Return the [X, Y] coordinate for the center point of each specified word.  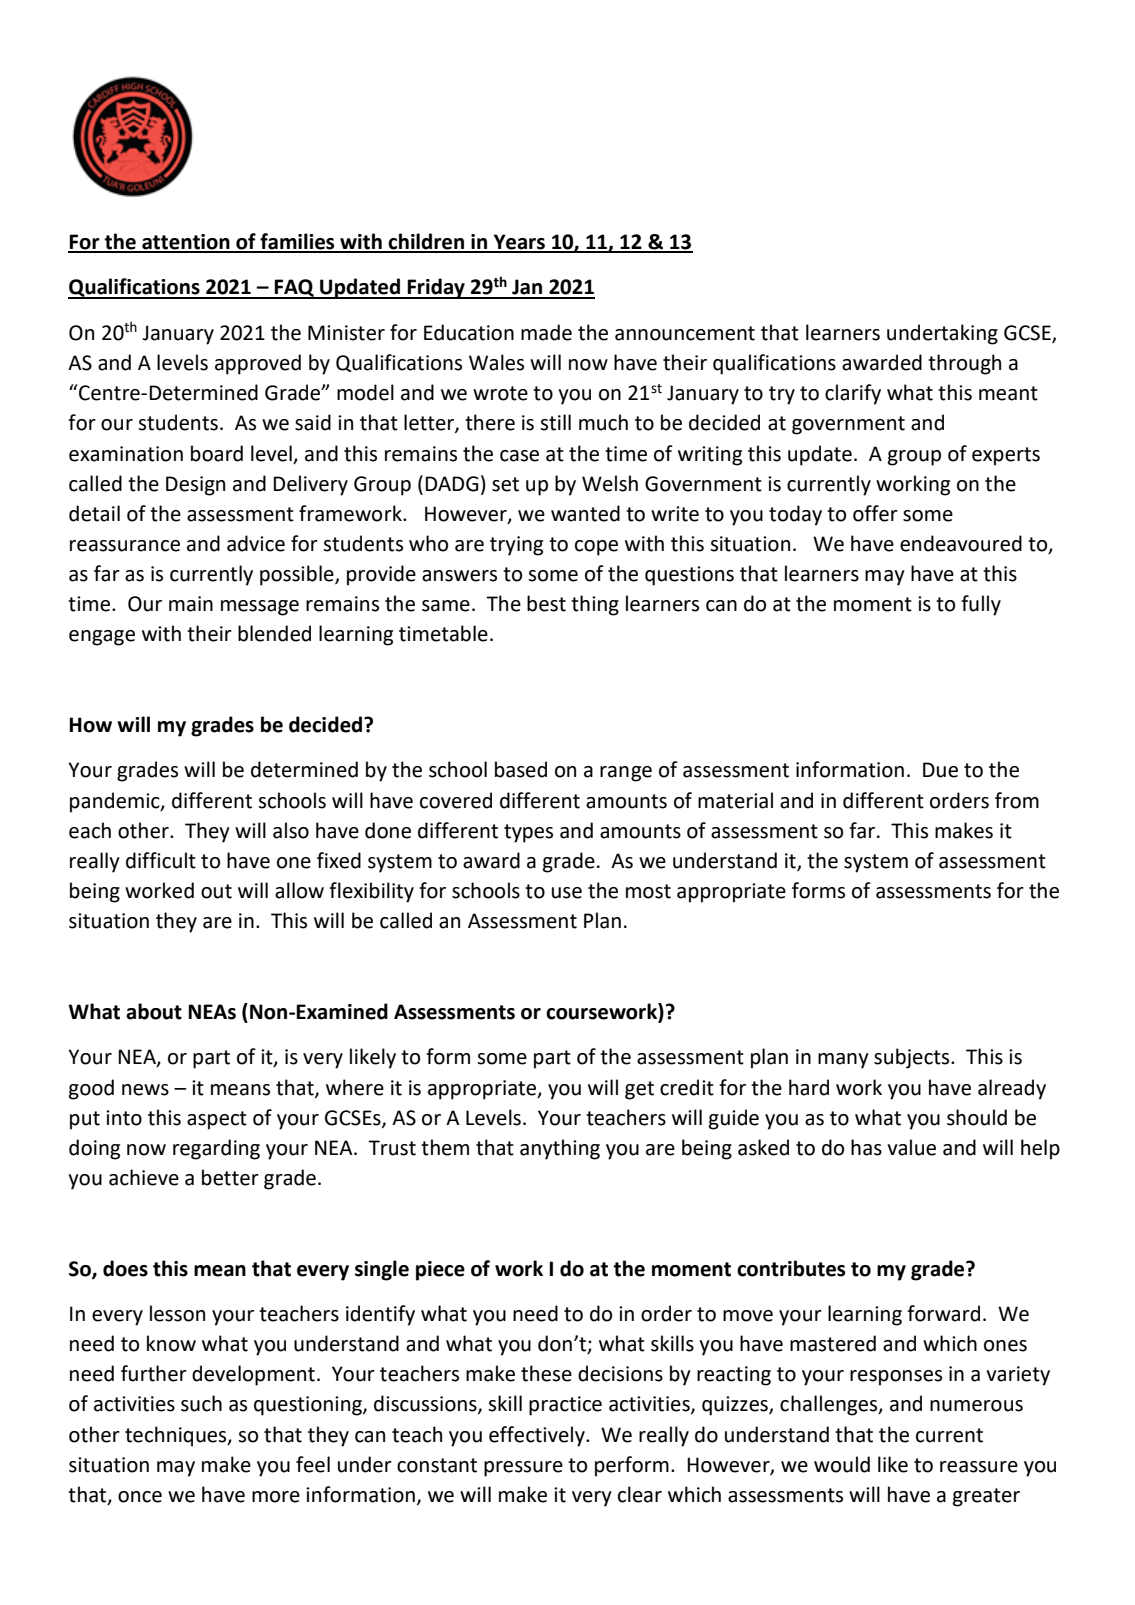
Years [519, 243]
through [964, 364]
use [567, 893]
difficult [161, 860]
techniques [177, 1436]
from [1017, 800]
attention [186, 243]
